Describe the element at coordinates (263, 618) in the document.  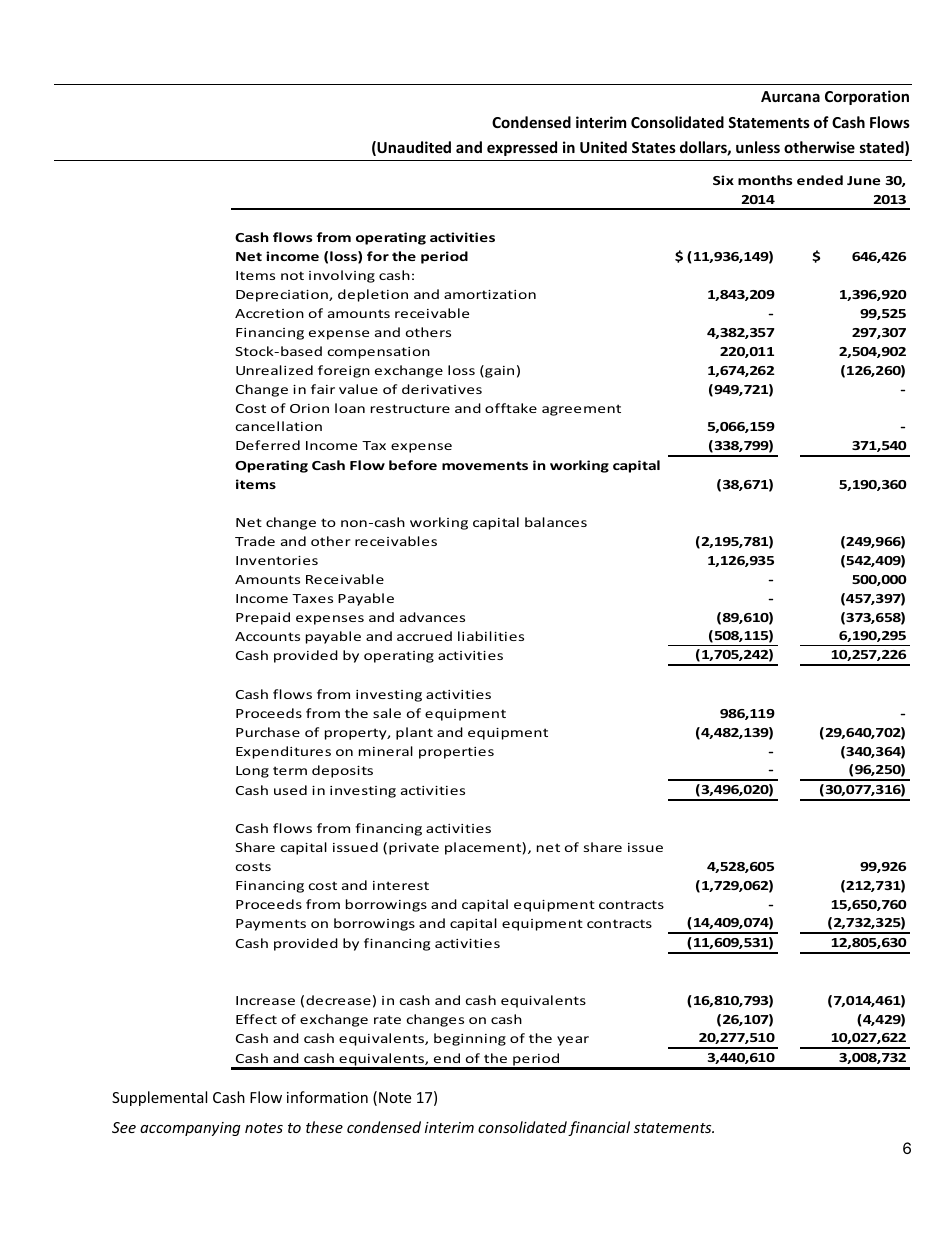
I see `Prepaid` at that location.
